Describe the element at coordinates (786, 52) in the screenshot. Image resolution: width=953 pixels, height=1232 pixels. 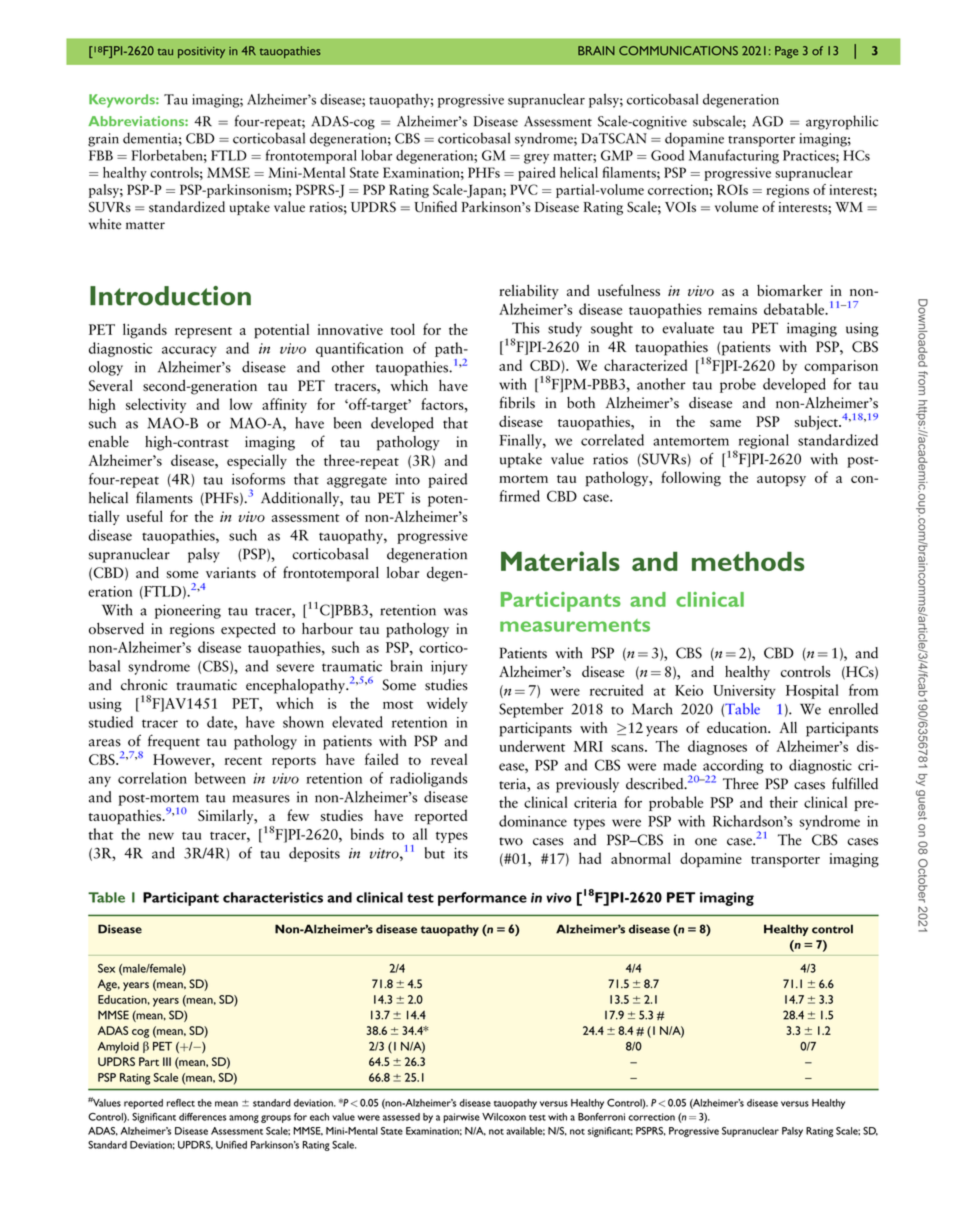
I see `Page` at that location.
